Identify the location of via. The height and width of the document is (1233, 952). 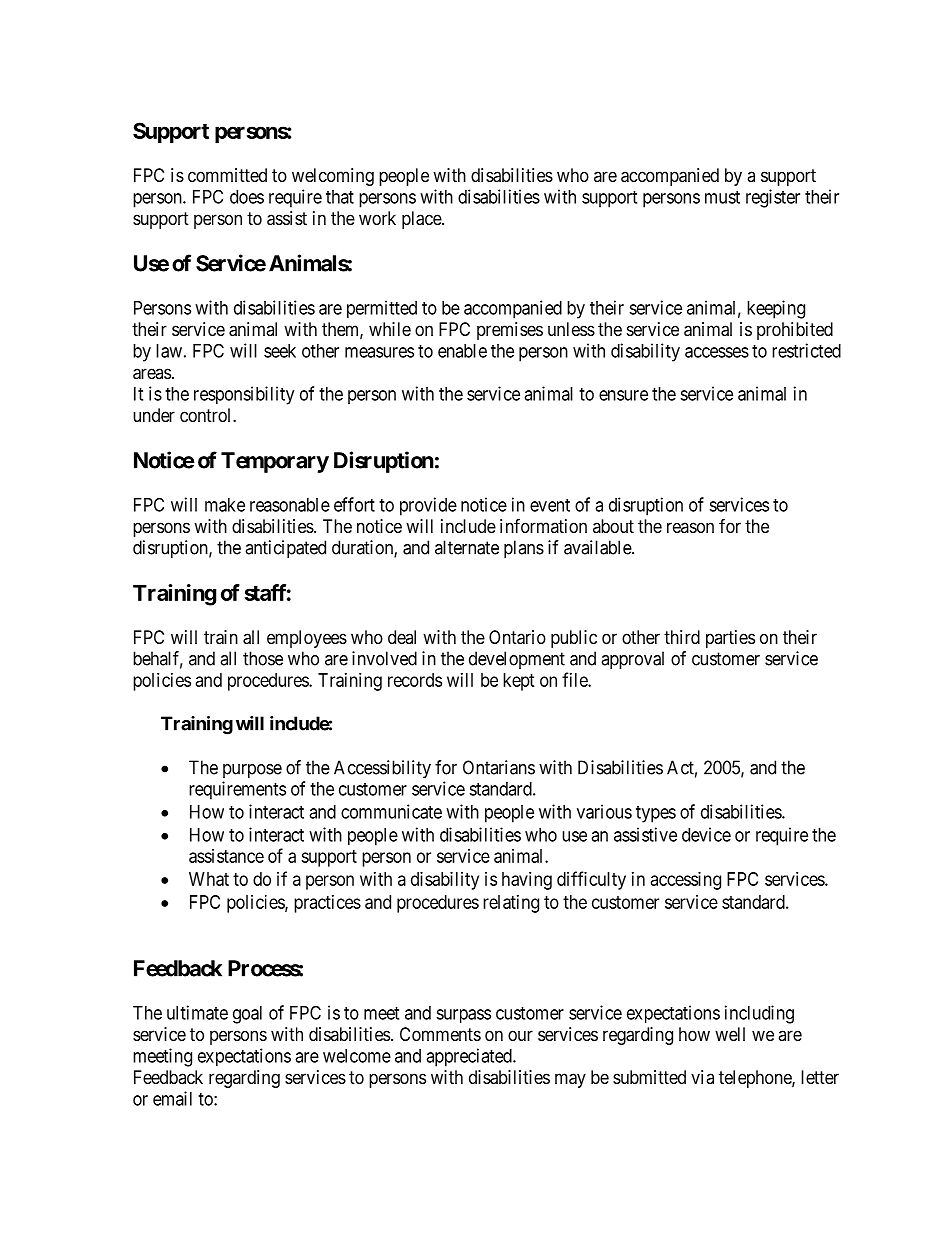
(702, 1077).
